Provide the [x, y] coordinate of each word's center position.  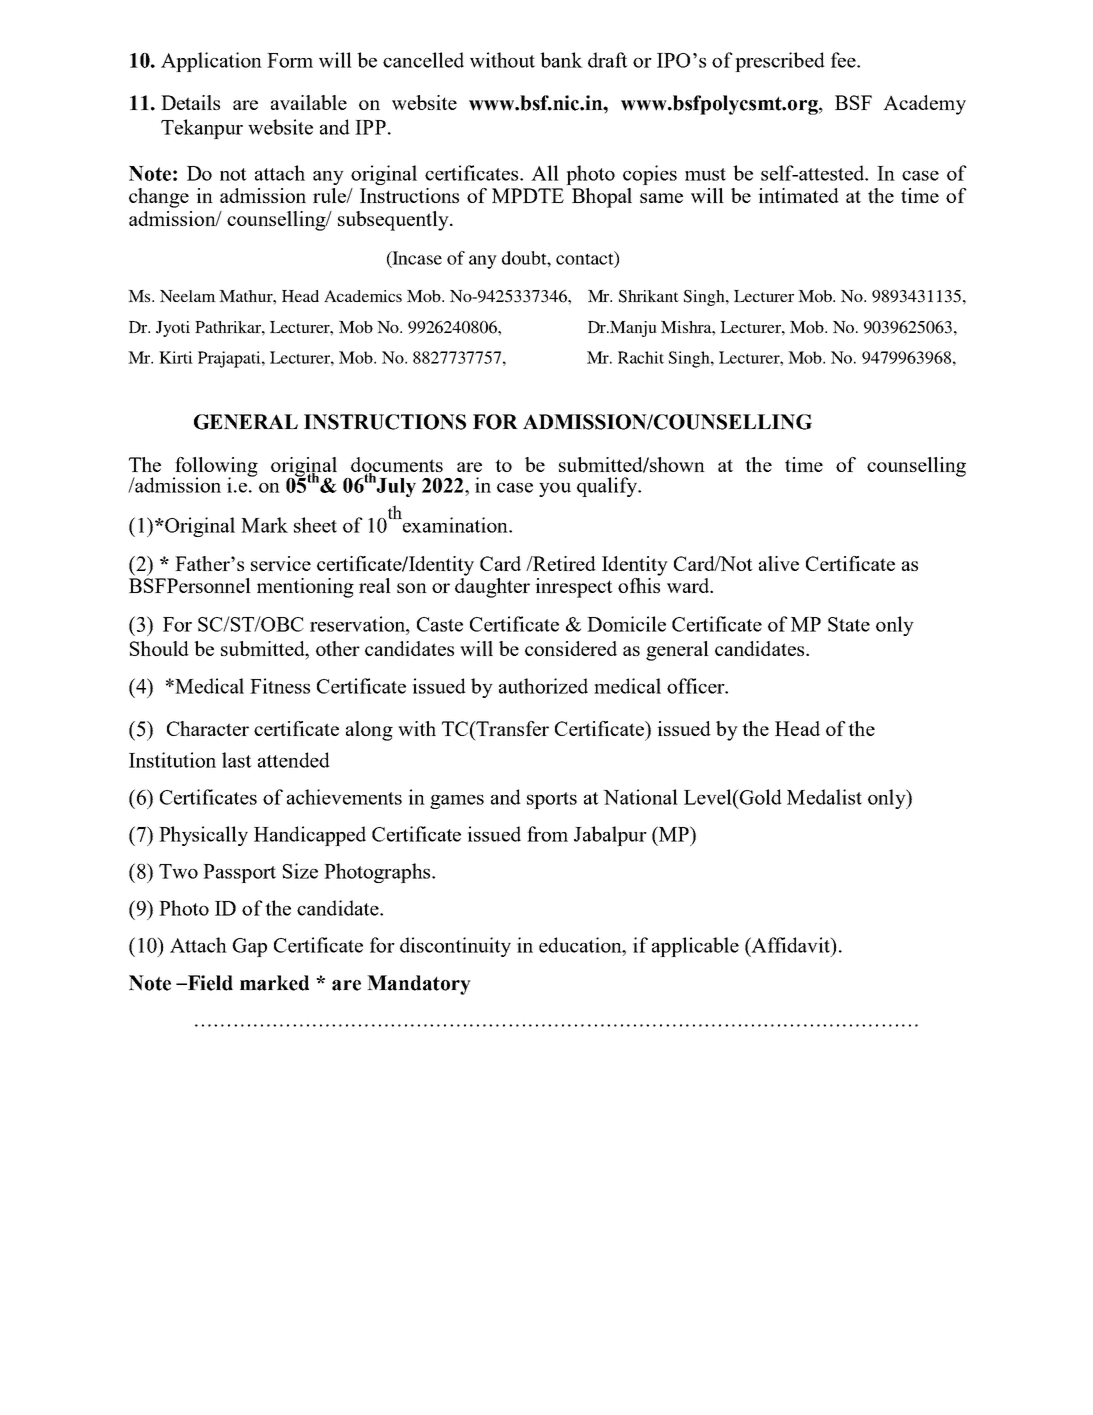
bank [561, 60]
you [555, 490]
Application [211, 62]
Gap [249, 947]
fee [844, 60]
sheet [315, 525]
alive [779, 563]
